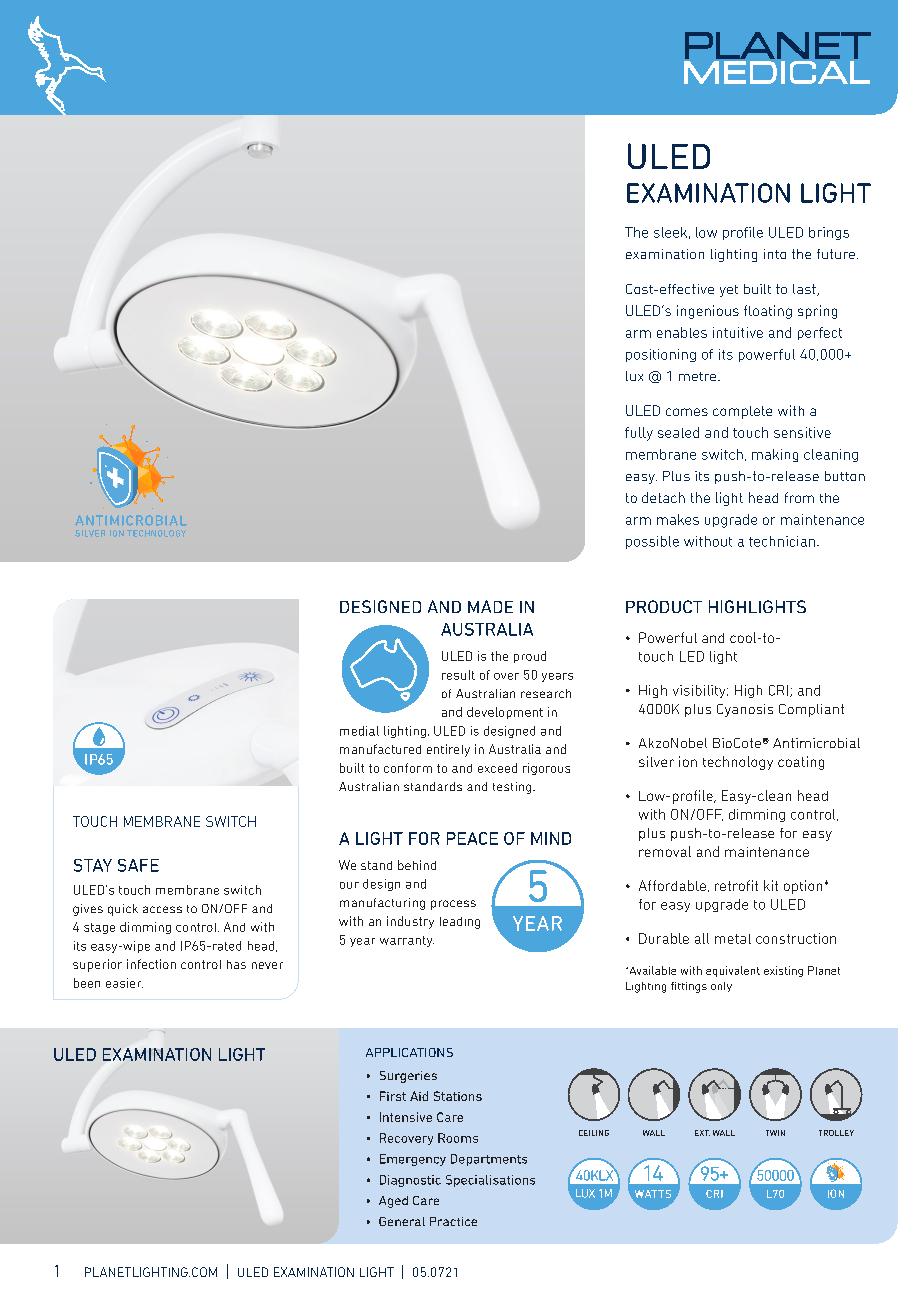 Image resolution: width=924 pixels, height=1308 pixels. Describe the element at coordinates (661, 355) in the screenshot. I see `positioning` at that location.
